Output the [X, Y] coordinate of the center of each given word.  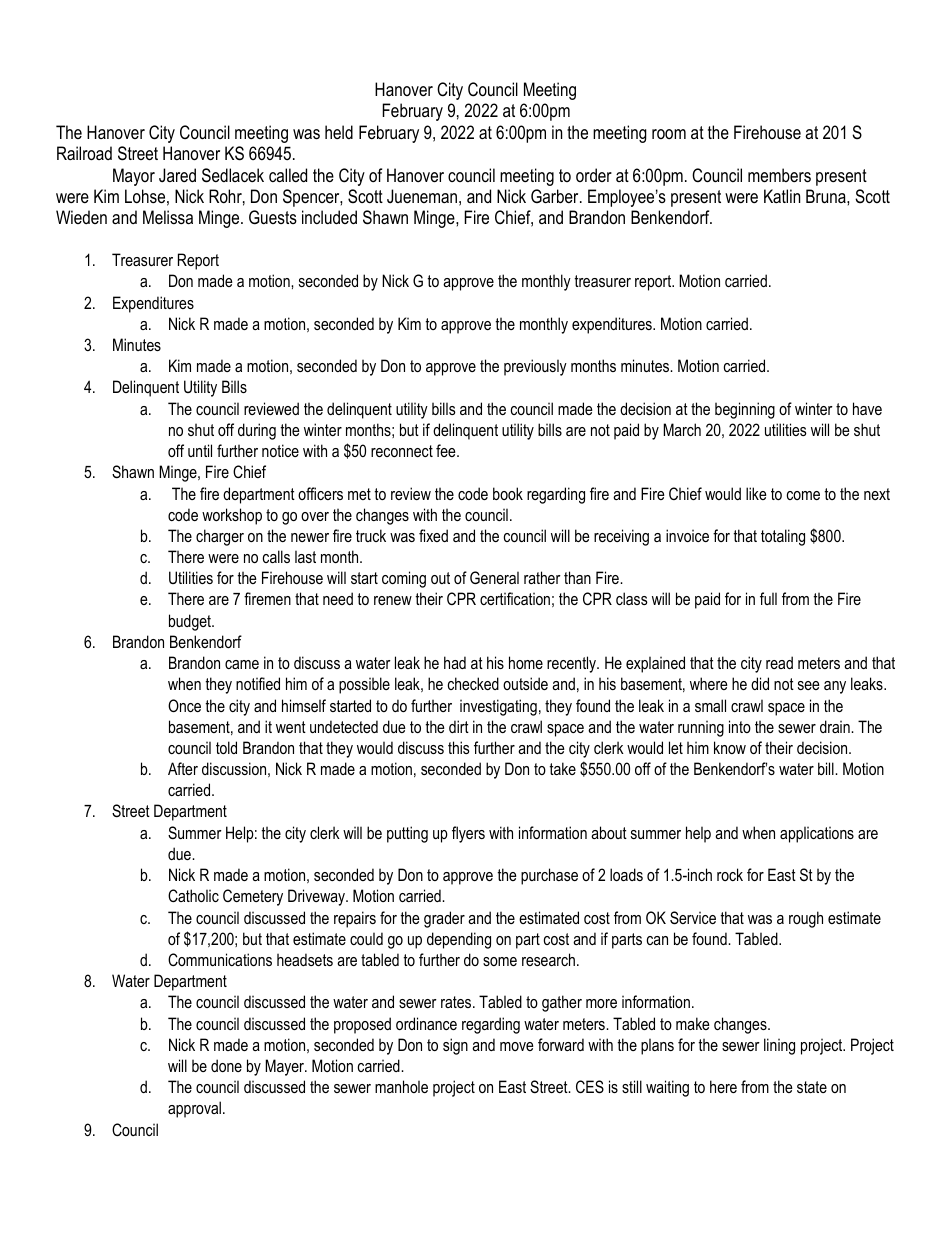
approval [194, 1109]
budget [191, 622]
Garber [556, 196]
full [768, 598]
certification [515, 598]
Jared [177, 175]
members [779, 175]
